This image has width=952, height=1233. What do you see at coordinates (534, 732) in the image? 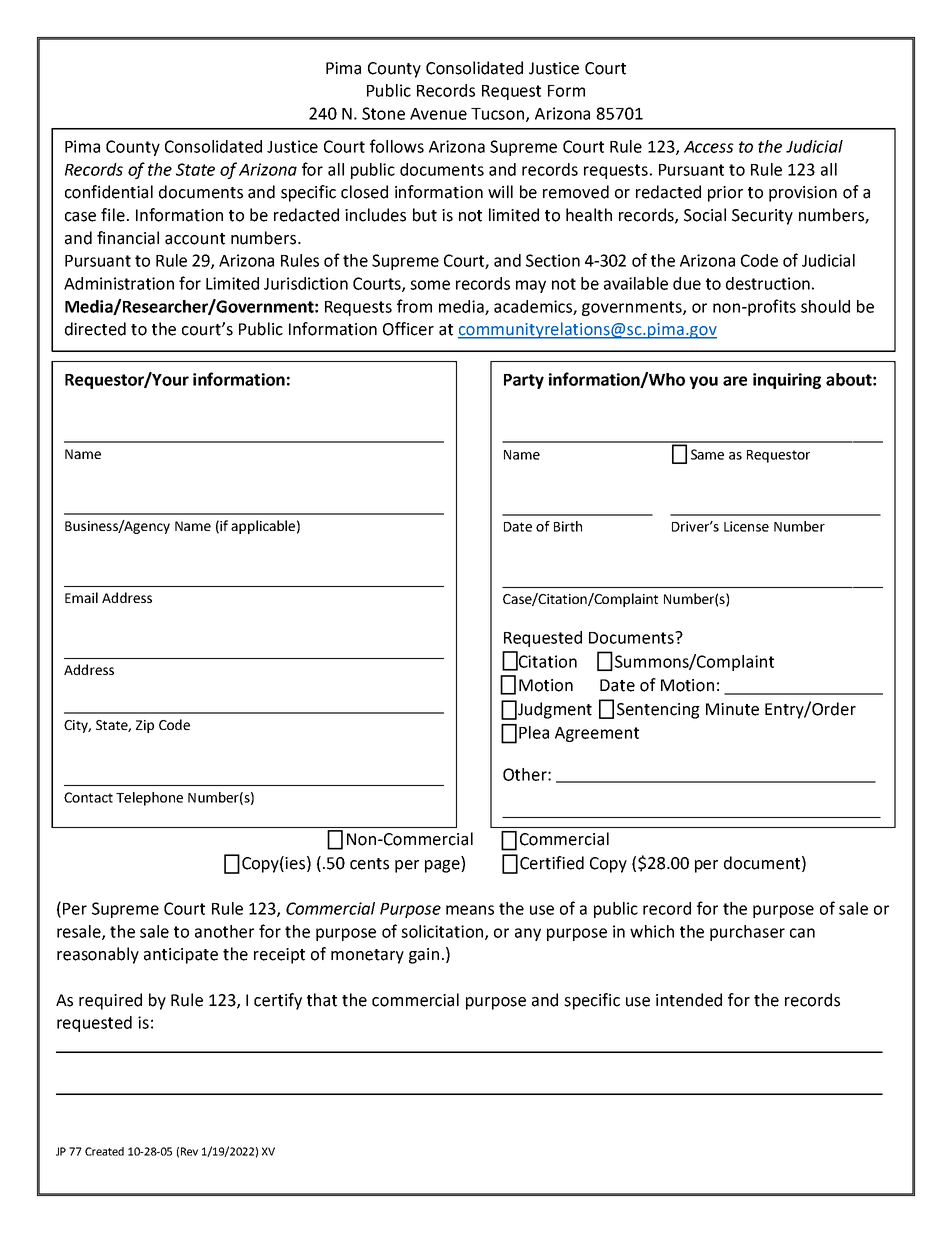
I see `Plea` at bounding box center [534, 732].
